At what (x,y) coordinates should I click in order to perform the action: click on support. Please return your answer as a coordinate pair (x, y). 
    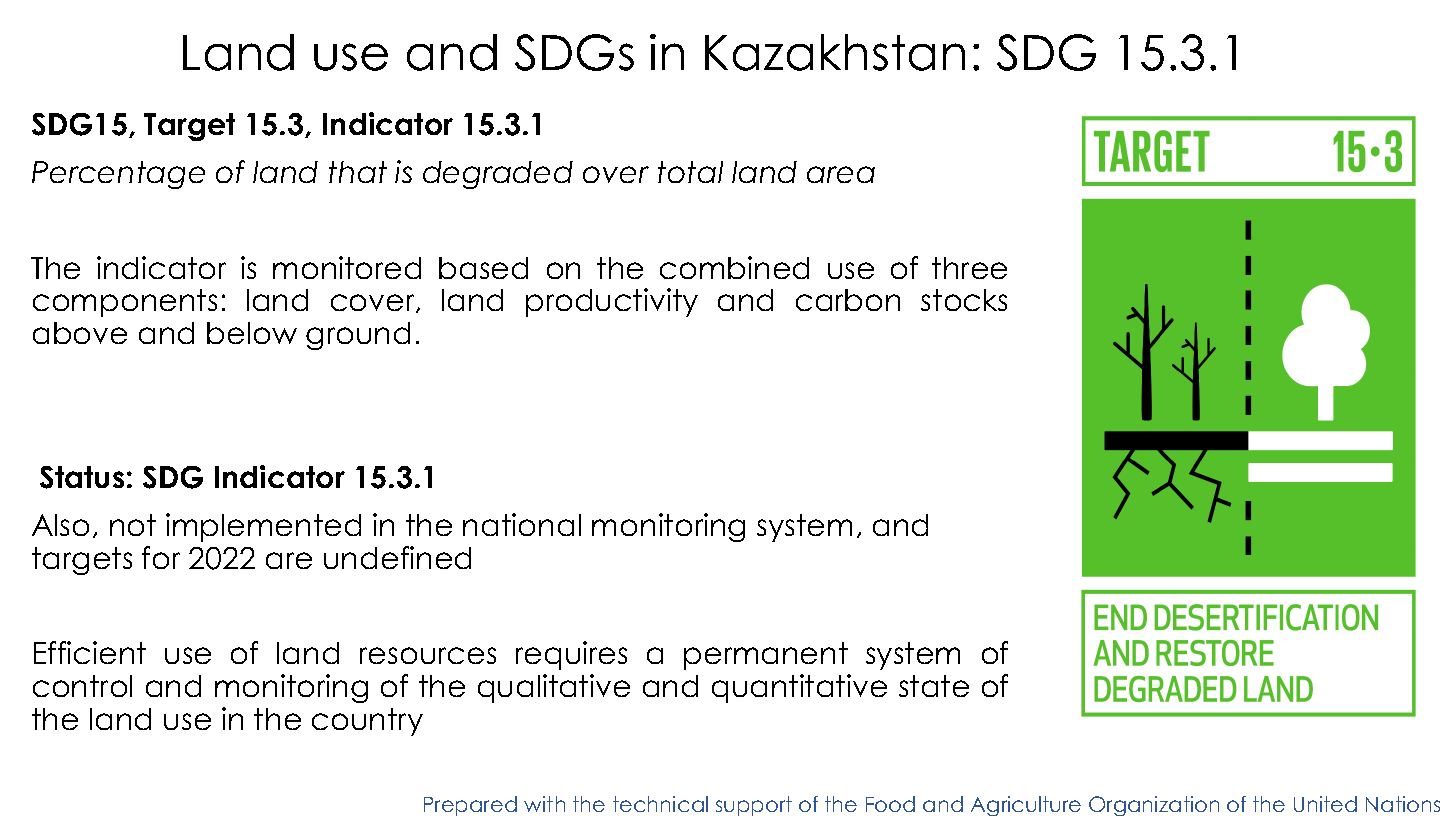
    Looking at the image, I should click on (754, 806).
